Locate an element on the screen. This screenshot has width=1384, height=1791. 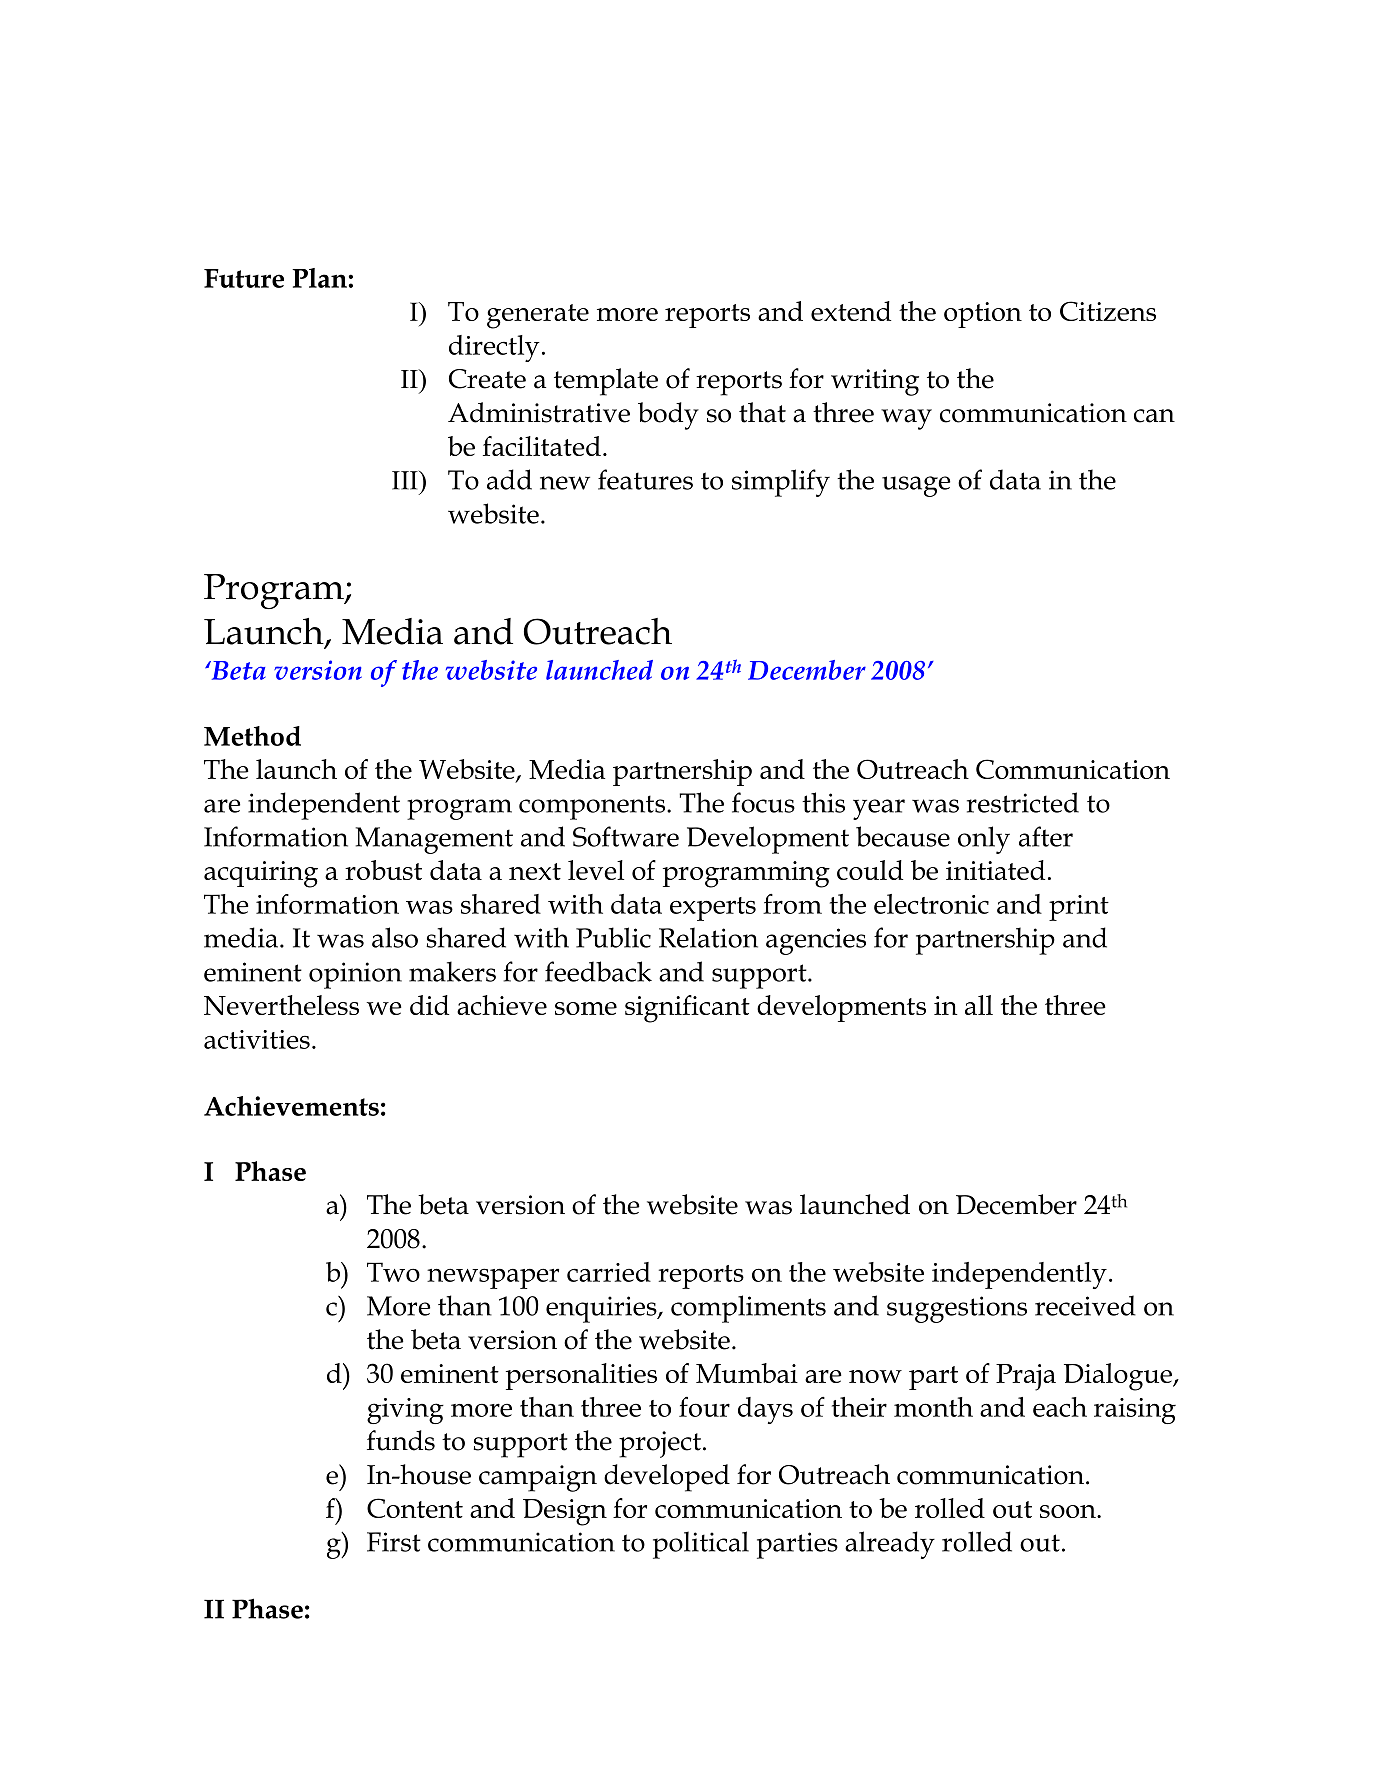
Plan is located at coordinates (319, 278).
